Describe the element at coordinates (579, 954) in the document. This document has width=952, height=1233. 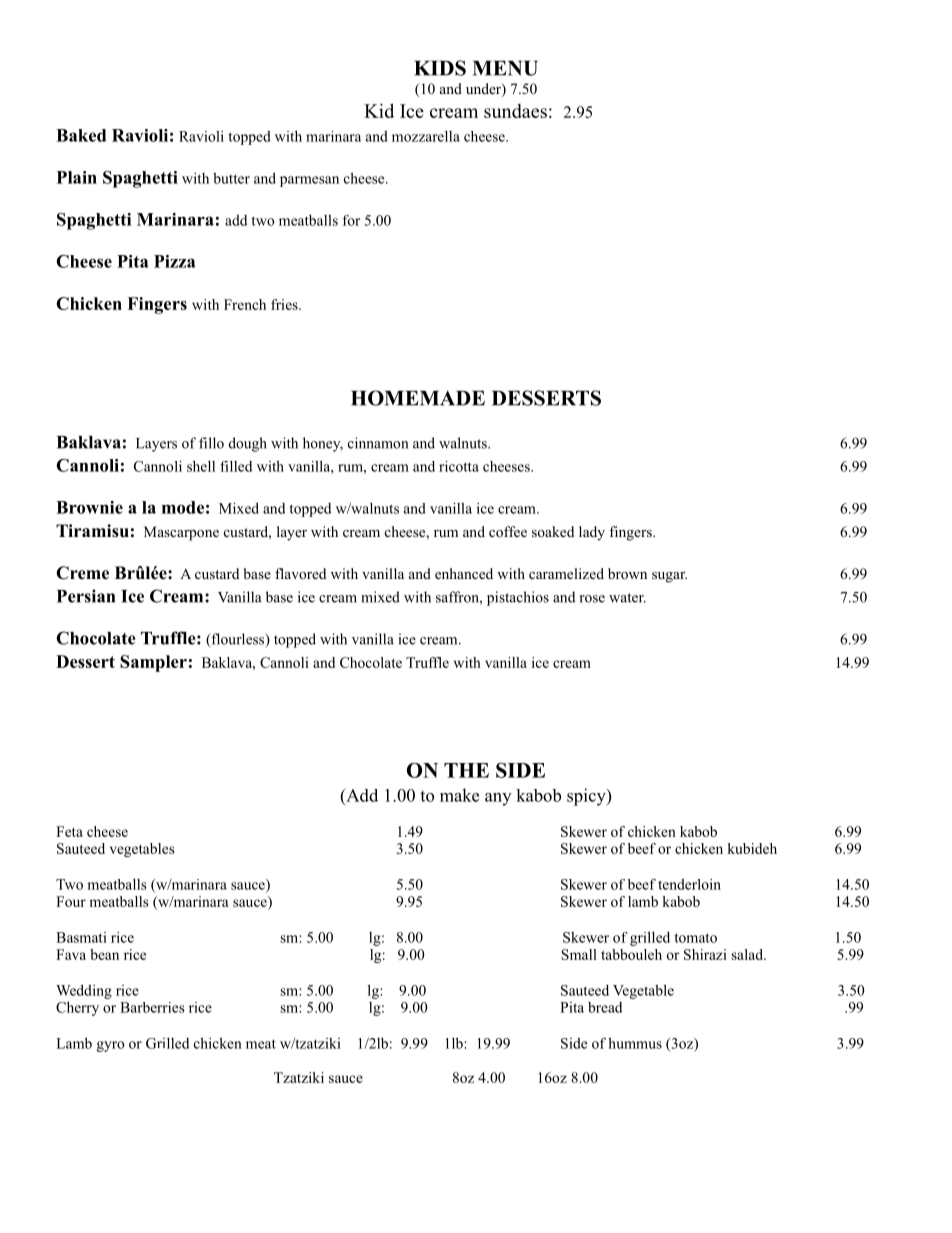
I see `Small` at that location.
